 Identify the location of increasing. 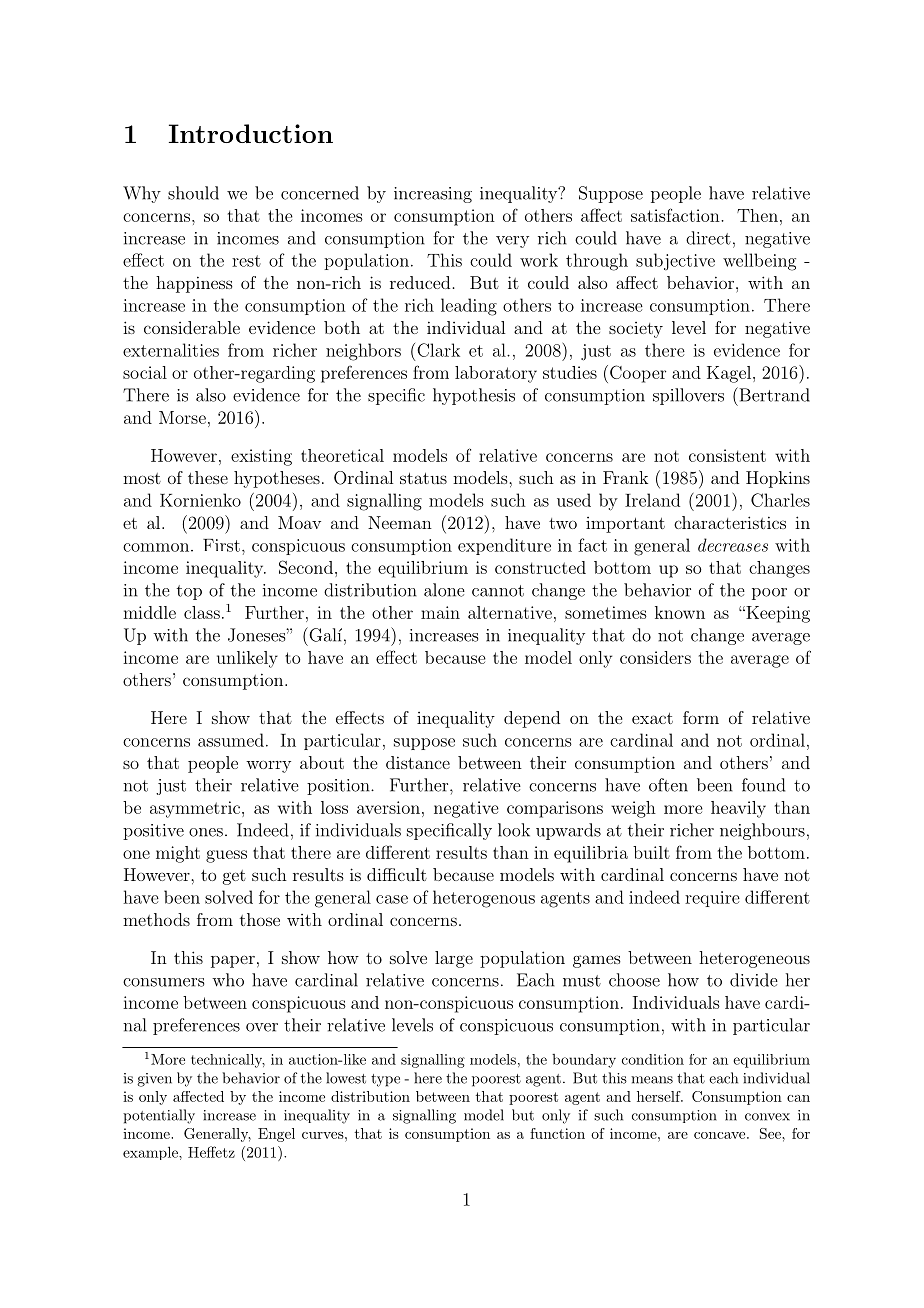
(433, 195).
